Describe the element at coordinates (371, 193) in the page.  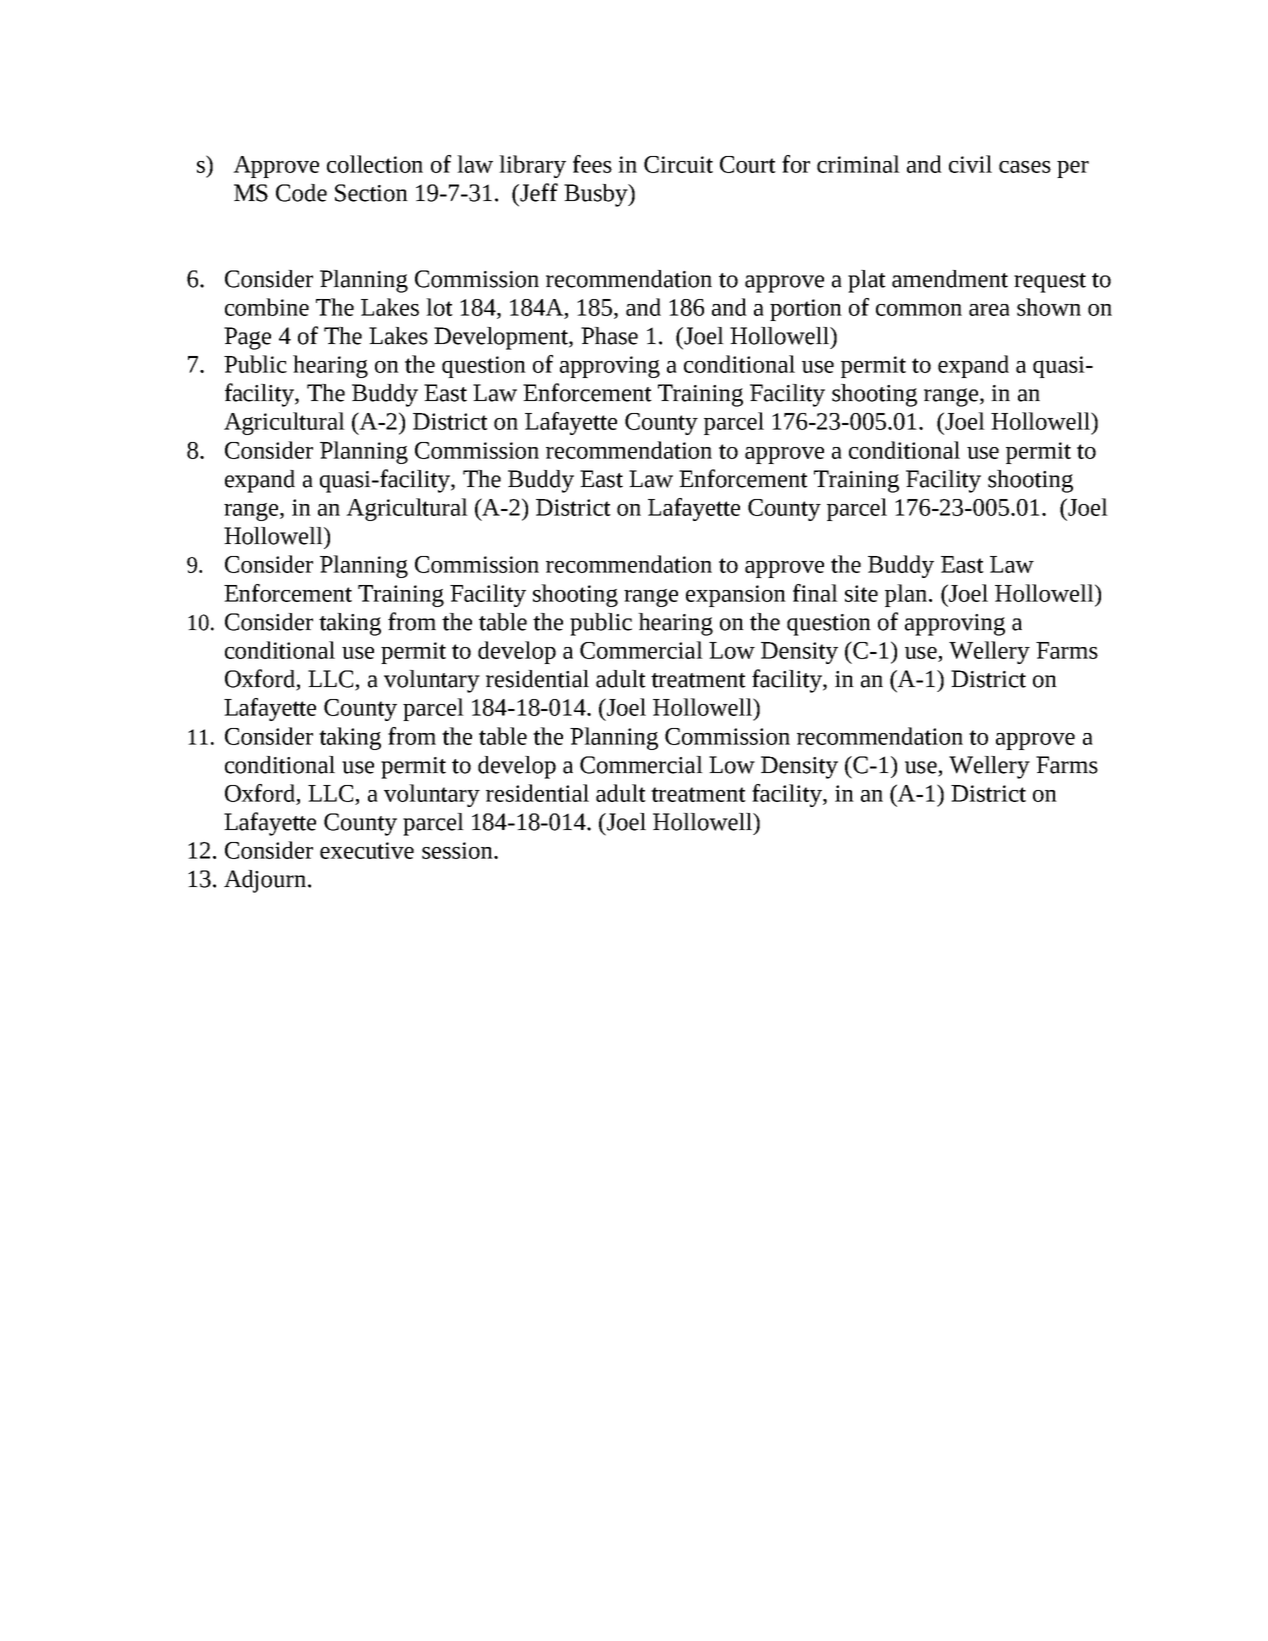
I see `Section` at that location.
